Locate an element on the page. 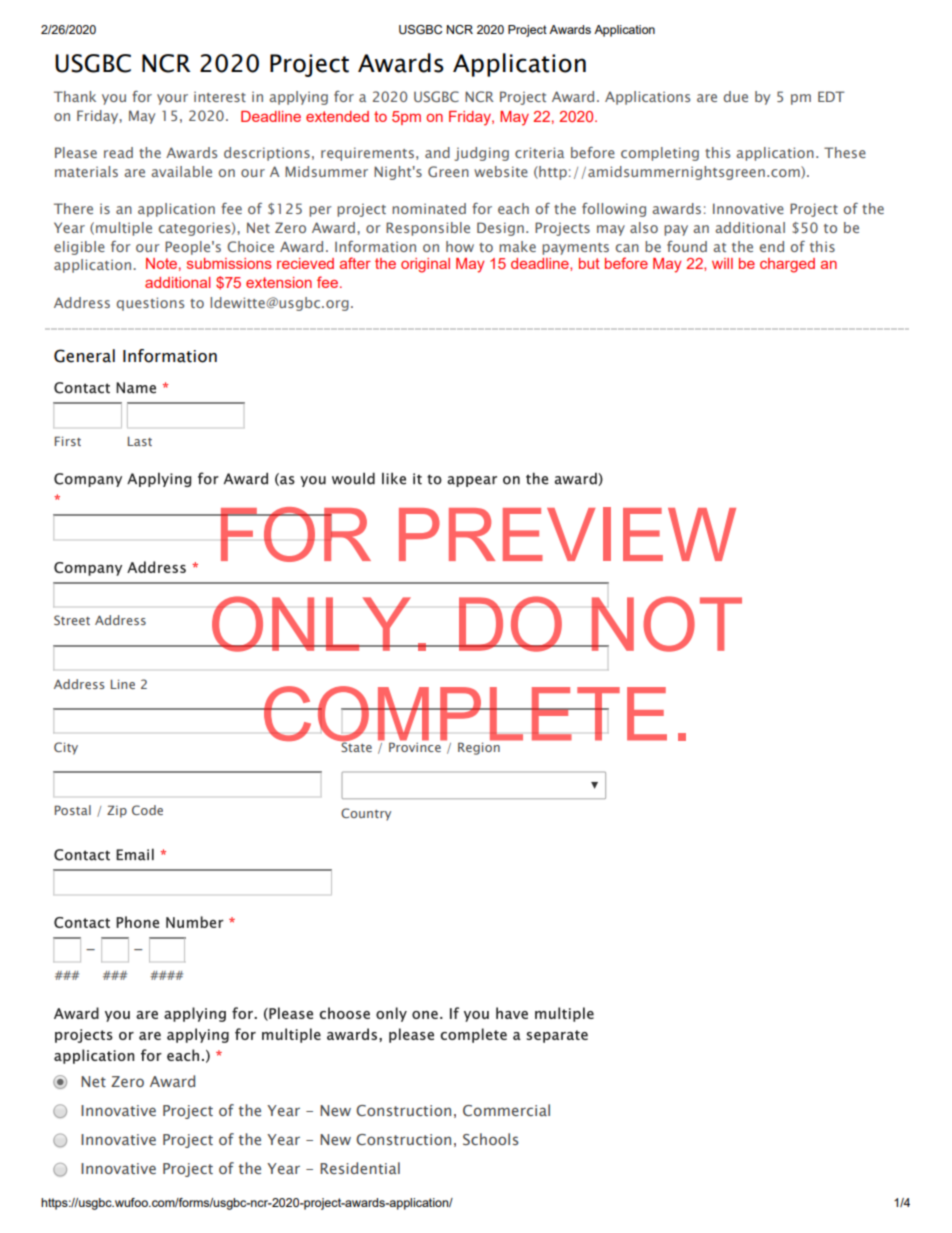 This image has height=1233, width=952. your is located at coordinates (172, 99).
